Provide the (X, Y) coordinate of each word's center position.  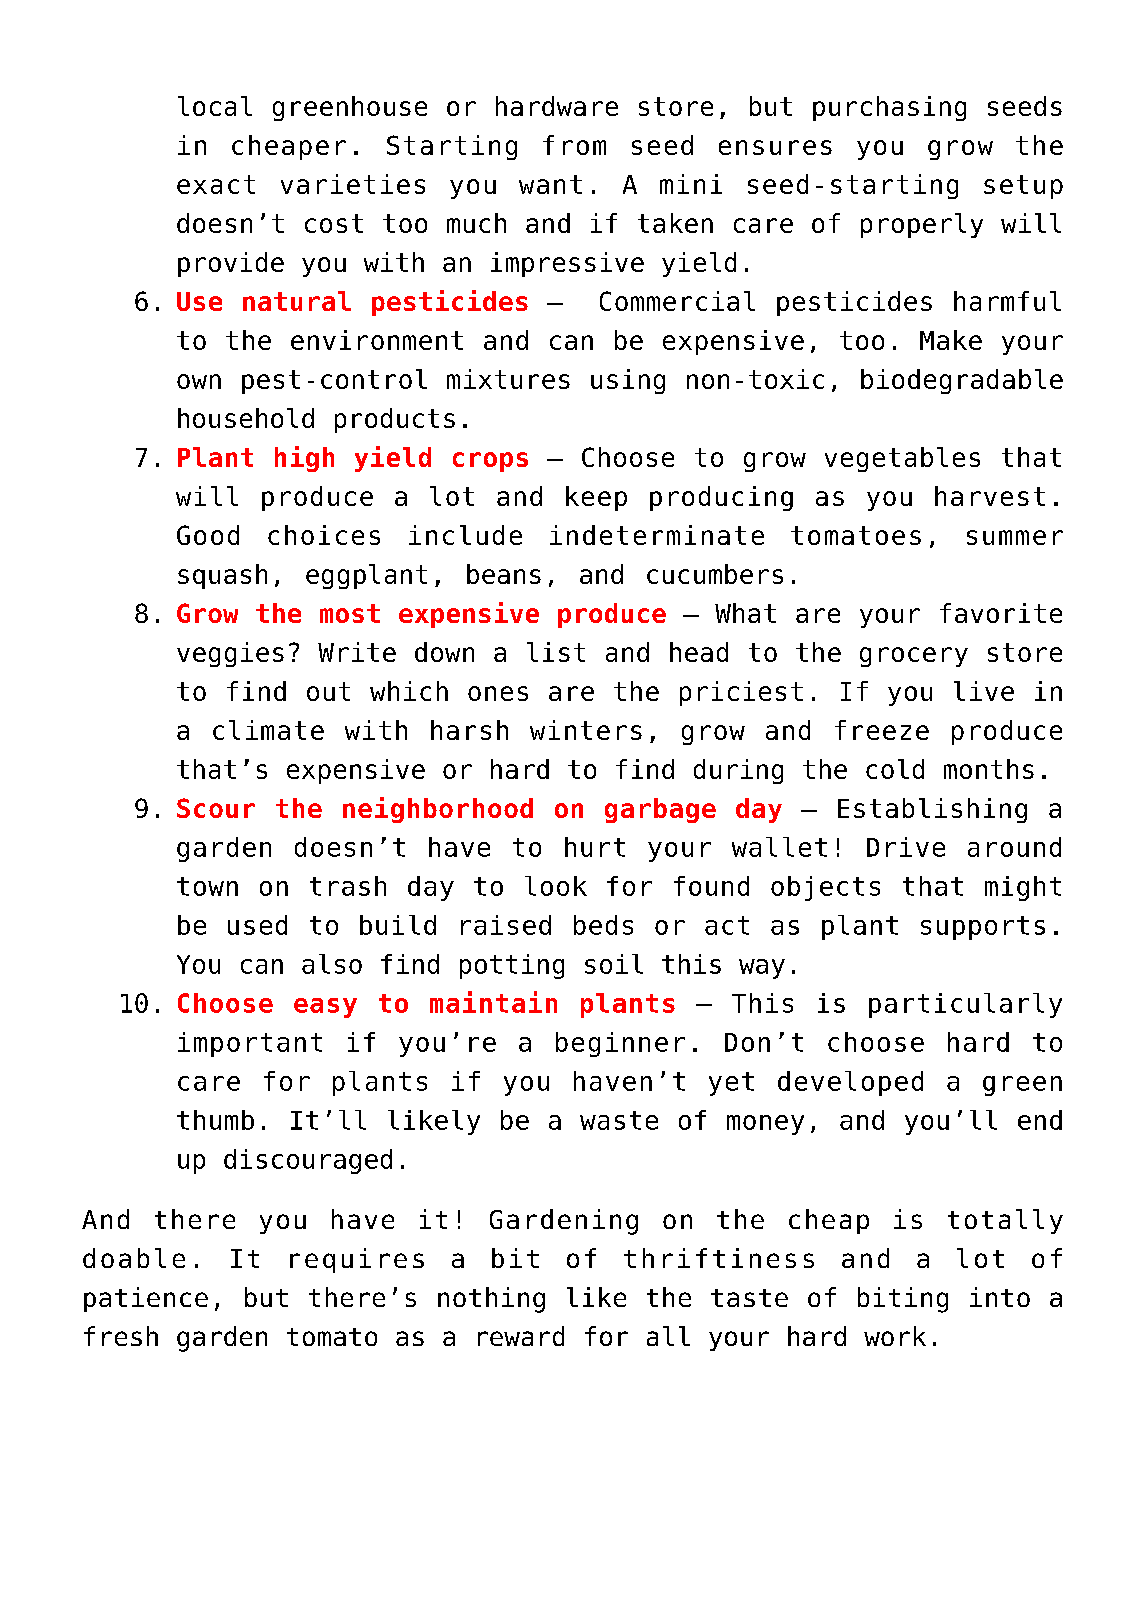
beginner (620, 1044)
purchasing (889, 108)
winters (586, 730)
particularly (965, 1005)
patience (146, 1299)
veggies (230, 654)
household (246, 418)
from (574, 145)
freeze (882, 730)
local (215, 106)
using (628, 381)
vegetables (902, 459)
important (250, 1044)
